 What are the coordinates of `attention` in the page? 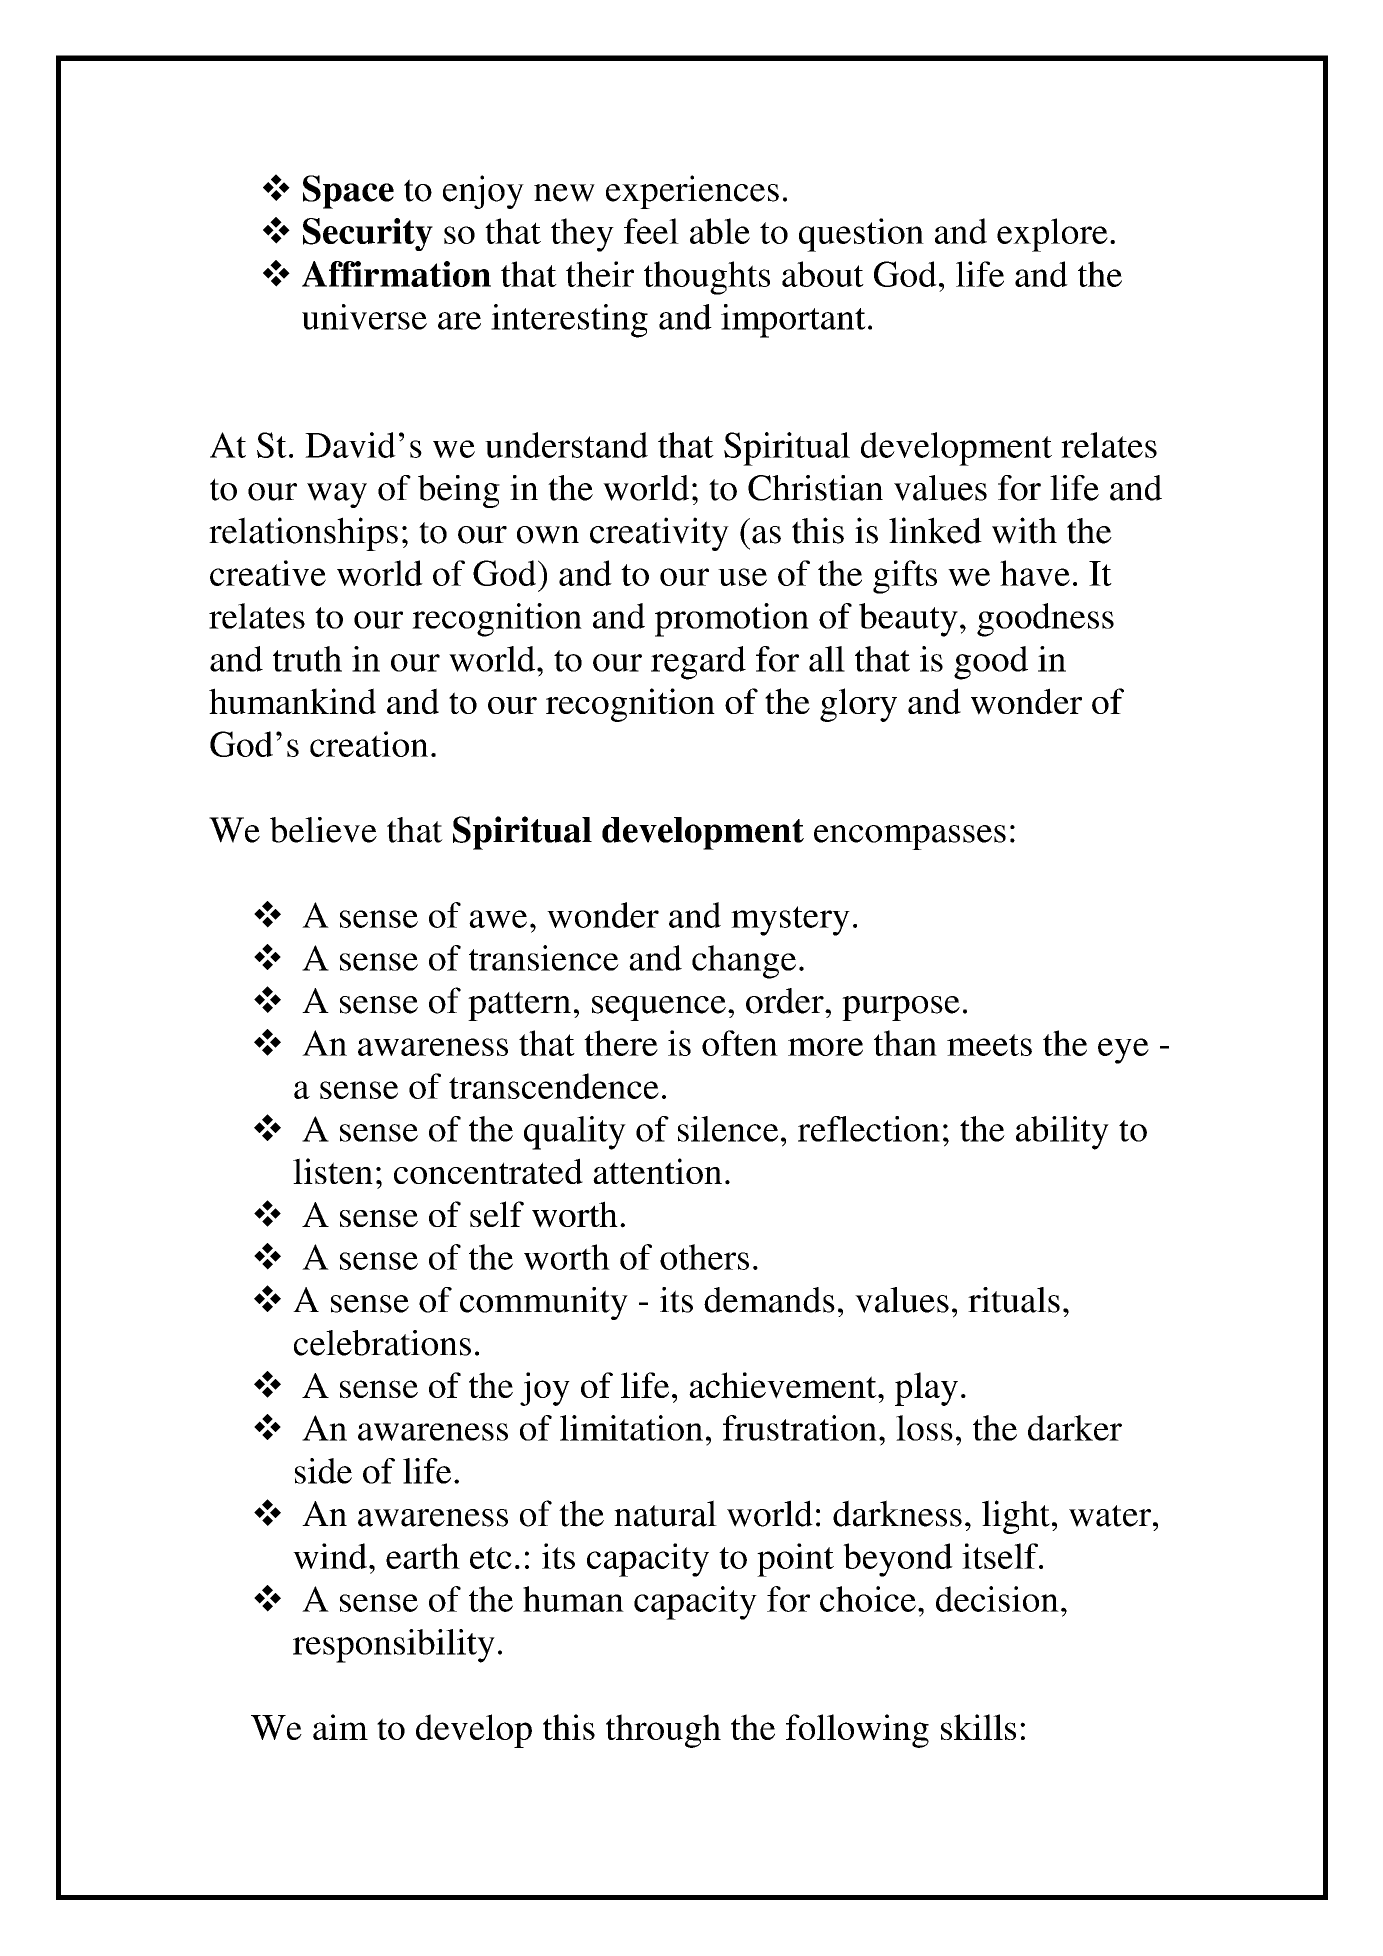 It's located at (657, 1171).
